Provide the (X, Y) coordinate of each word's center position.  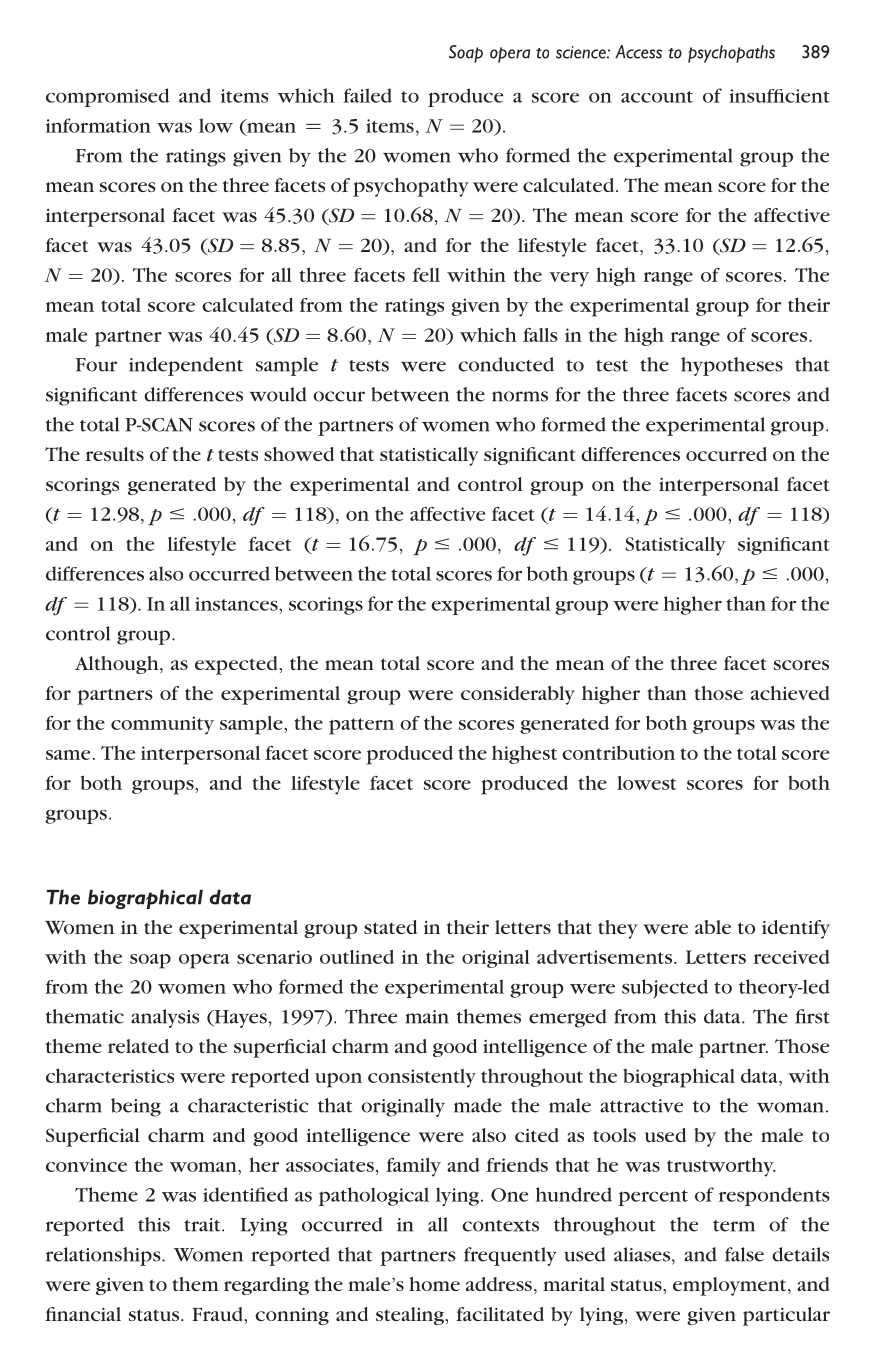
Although (118, 665)
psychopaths (731, 54)
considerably (518, 695)
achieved (790, 693)
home (434, 1284)
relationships (104, 1256)
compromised (107, 97)
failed (367, 95)
